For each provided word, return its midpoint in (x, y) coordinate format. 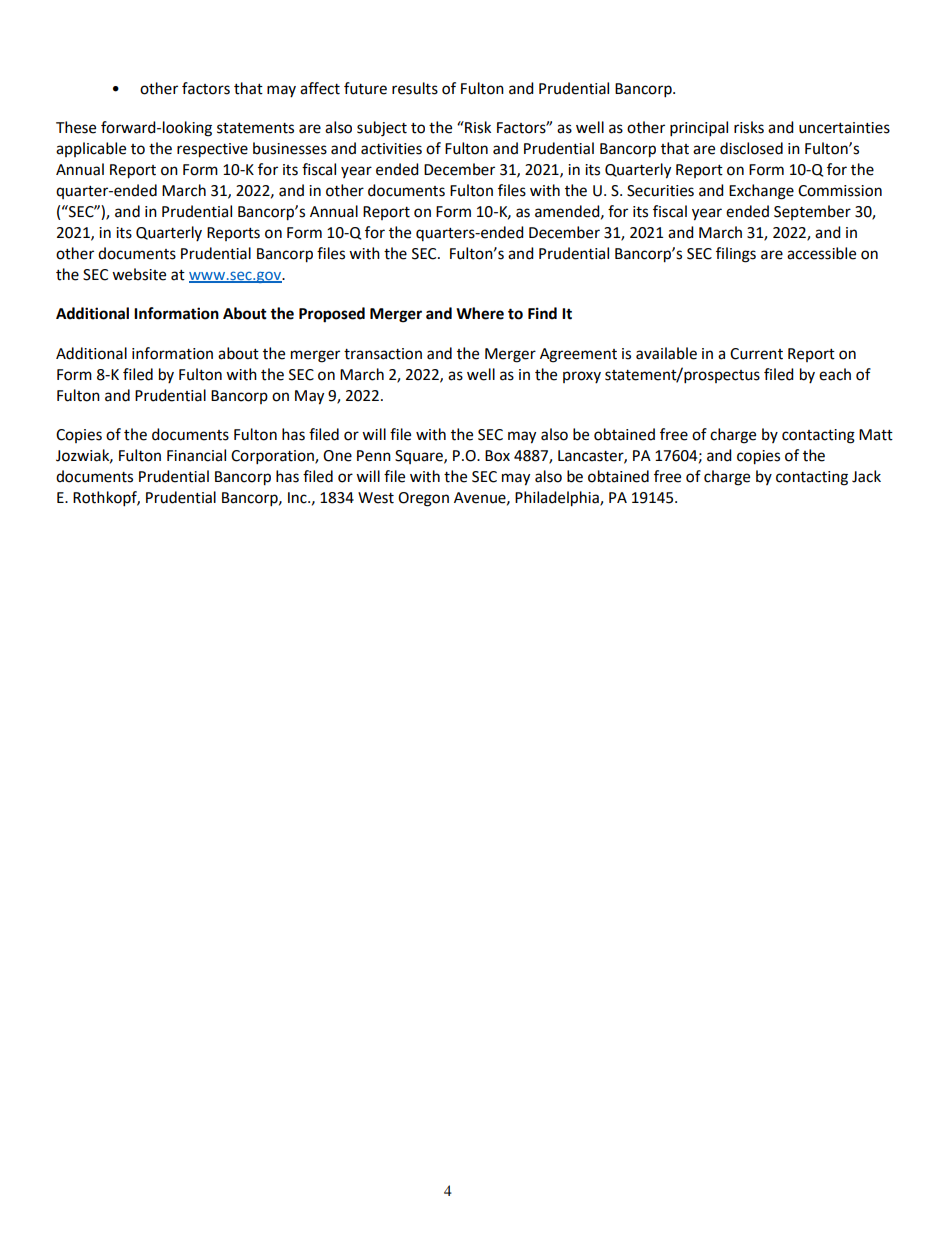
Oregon (423, 499)
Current (756, 354)
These (76, 127)
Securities (660, 191)
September (812, 212)
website (139, 274)
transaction (383, 354)
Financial (196, 455)
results (415, 88)
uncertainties (844, 128)
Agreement (578, 355)
